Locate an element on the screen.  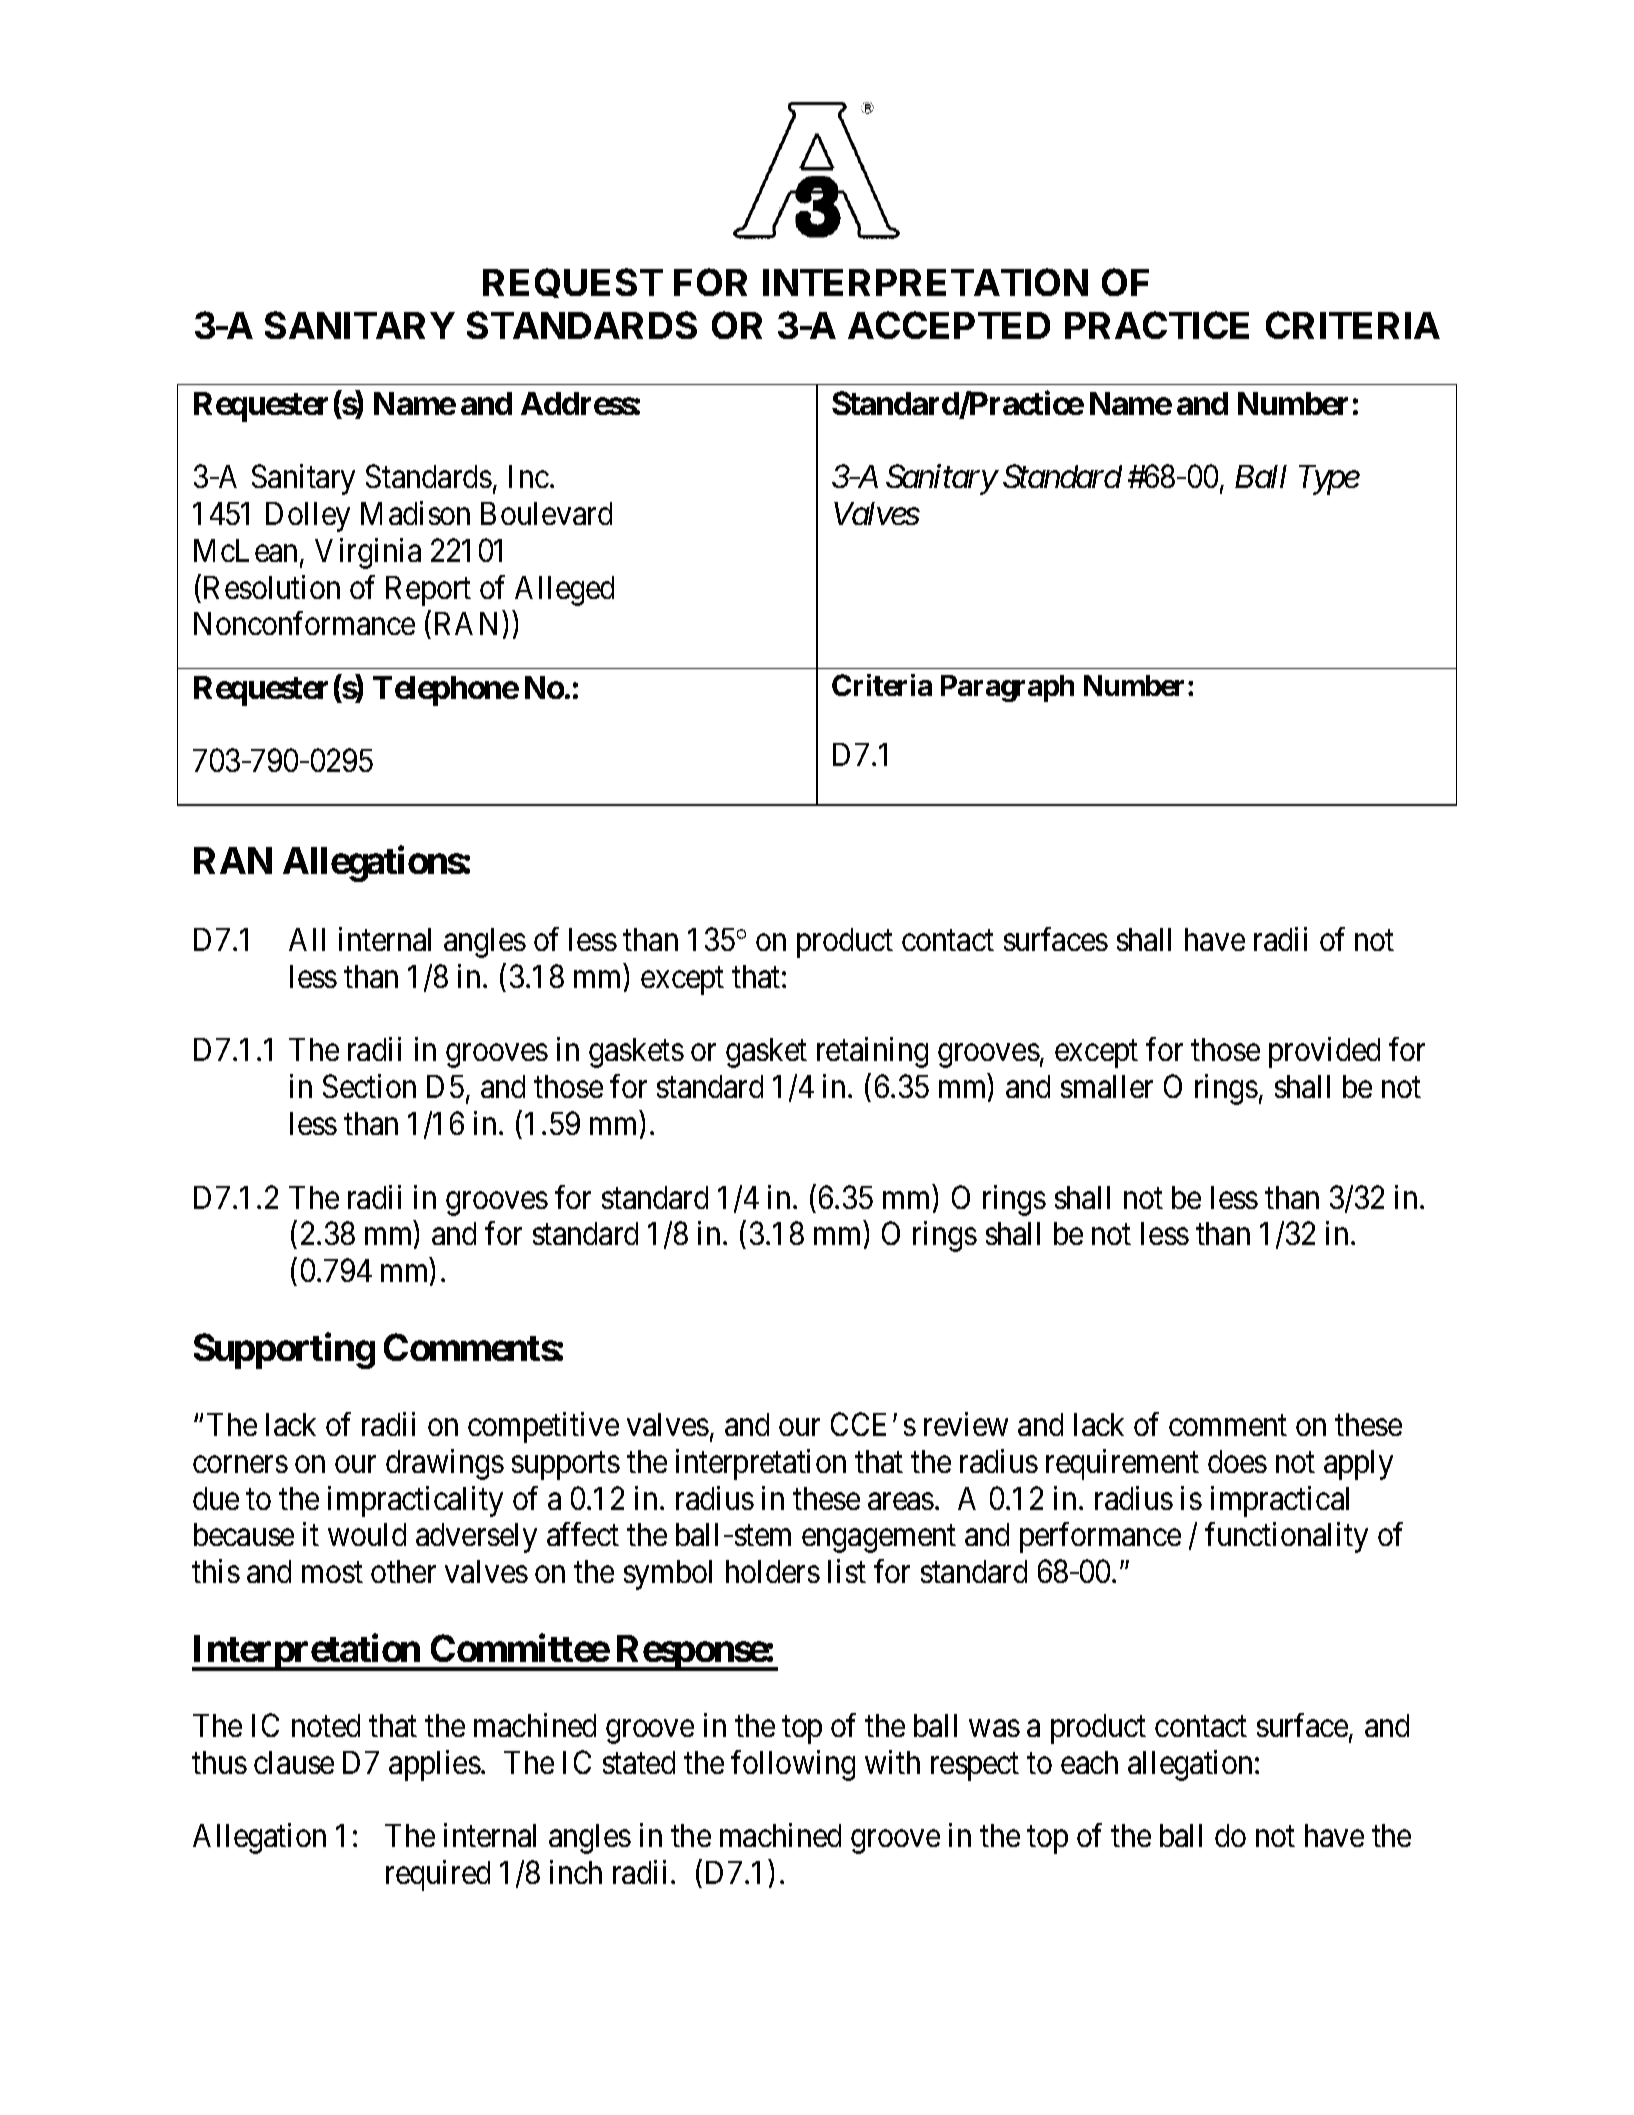
does is located at coordinates (1237, 1461).
